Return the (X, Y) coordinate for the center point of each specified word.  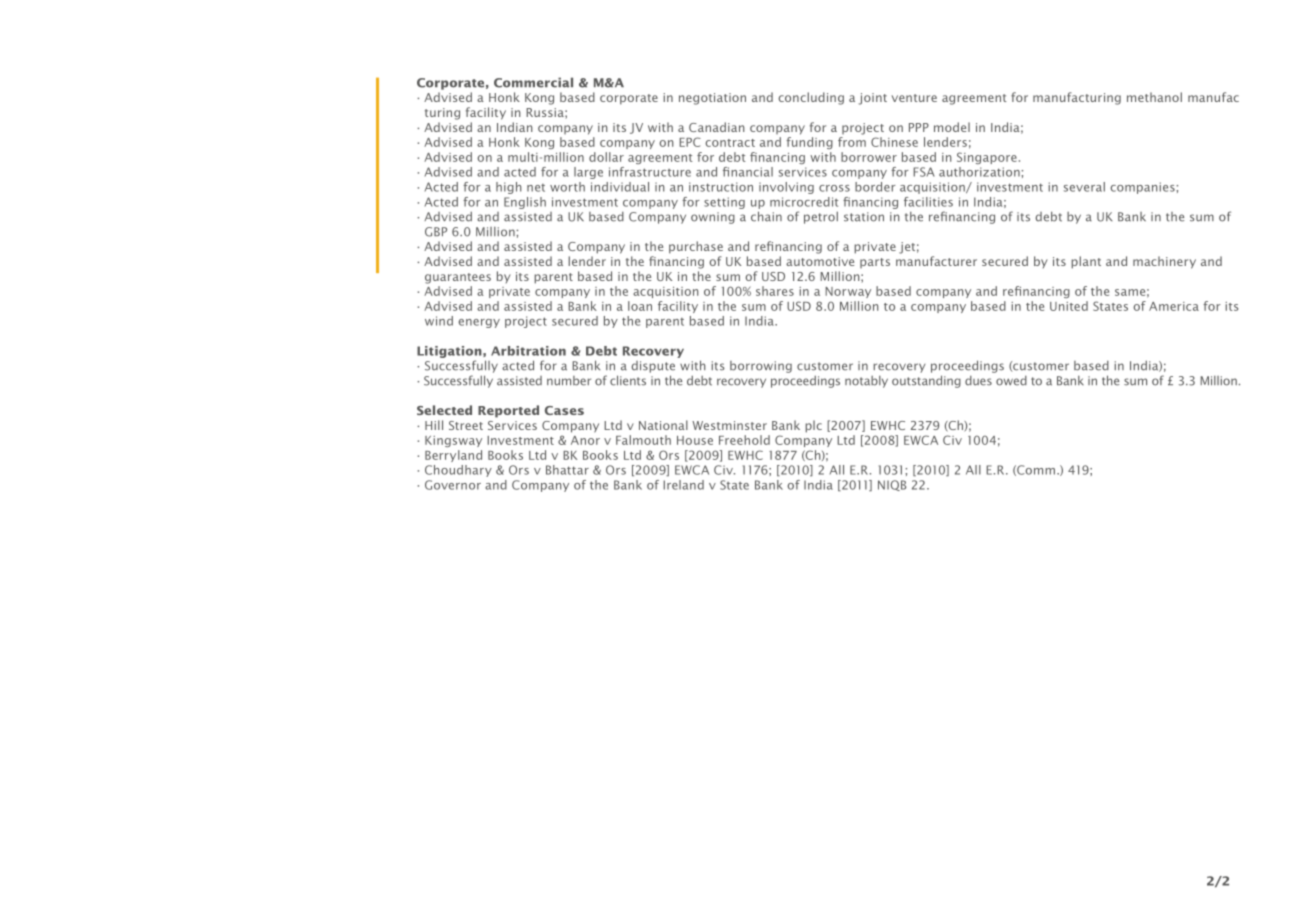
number (569, 381)
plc (813, 426)
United (1069, 306)
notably (866, 382)
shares (775, 291)
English (525, 203)
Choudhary (458, 471)
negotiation (712, 99)
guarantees (458, 278)
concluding (811, 98)
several (1084, 187)
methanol (1154, 97)
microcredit (804, 202)
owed (1011, 381)
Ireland (683, 485)
